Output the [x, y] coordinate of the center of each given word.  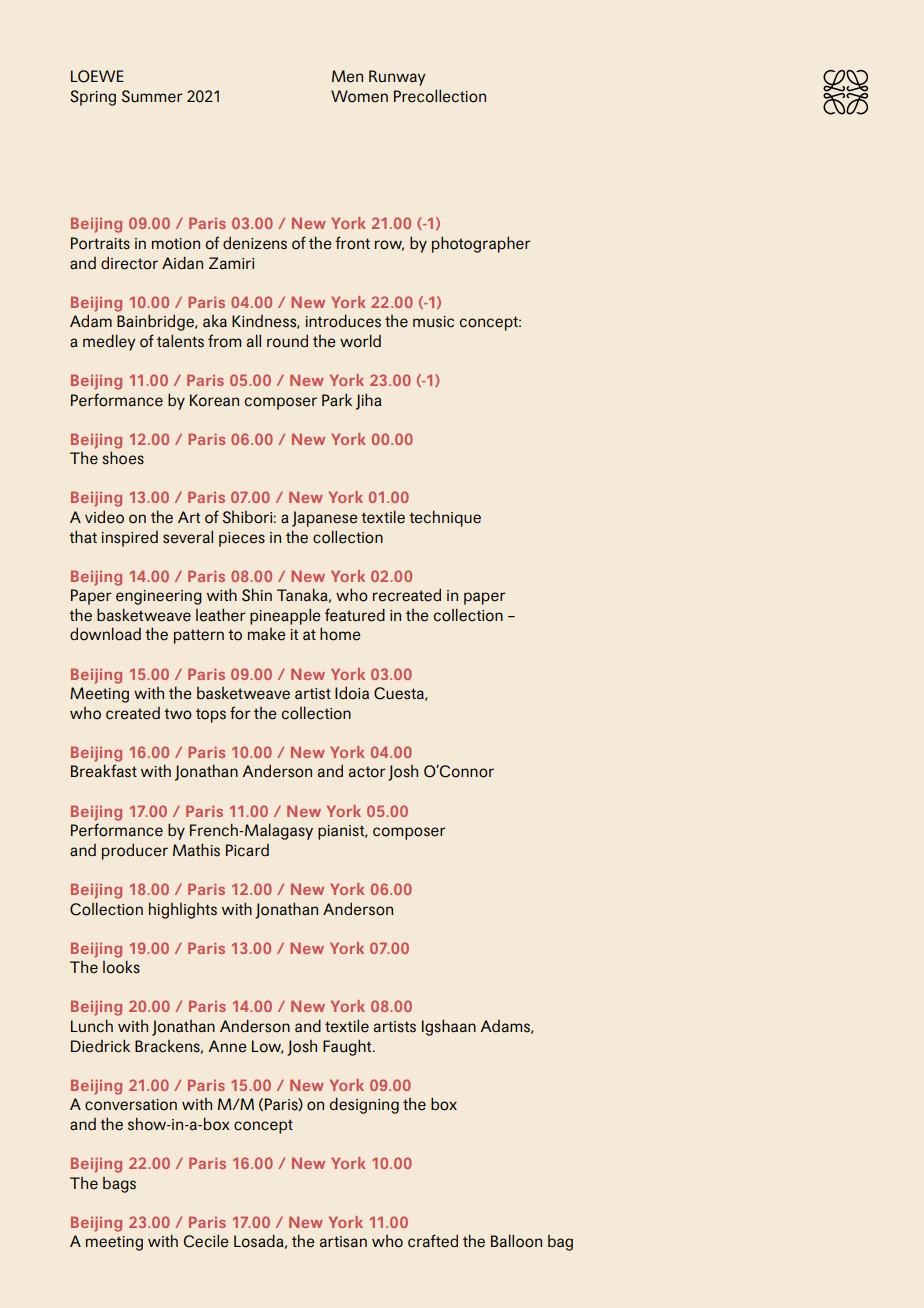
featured [355, 615]
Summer [152, 96]
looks [121, 967]
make [267, 634]
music [433, 322]
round [287, 341]
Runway [397, 78]
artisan [343, 1242]
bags [119, 1185]
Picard [247, 850]
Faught [348, 1047]
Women [359, 96]
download [105, 634]
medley [109, 342]
